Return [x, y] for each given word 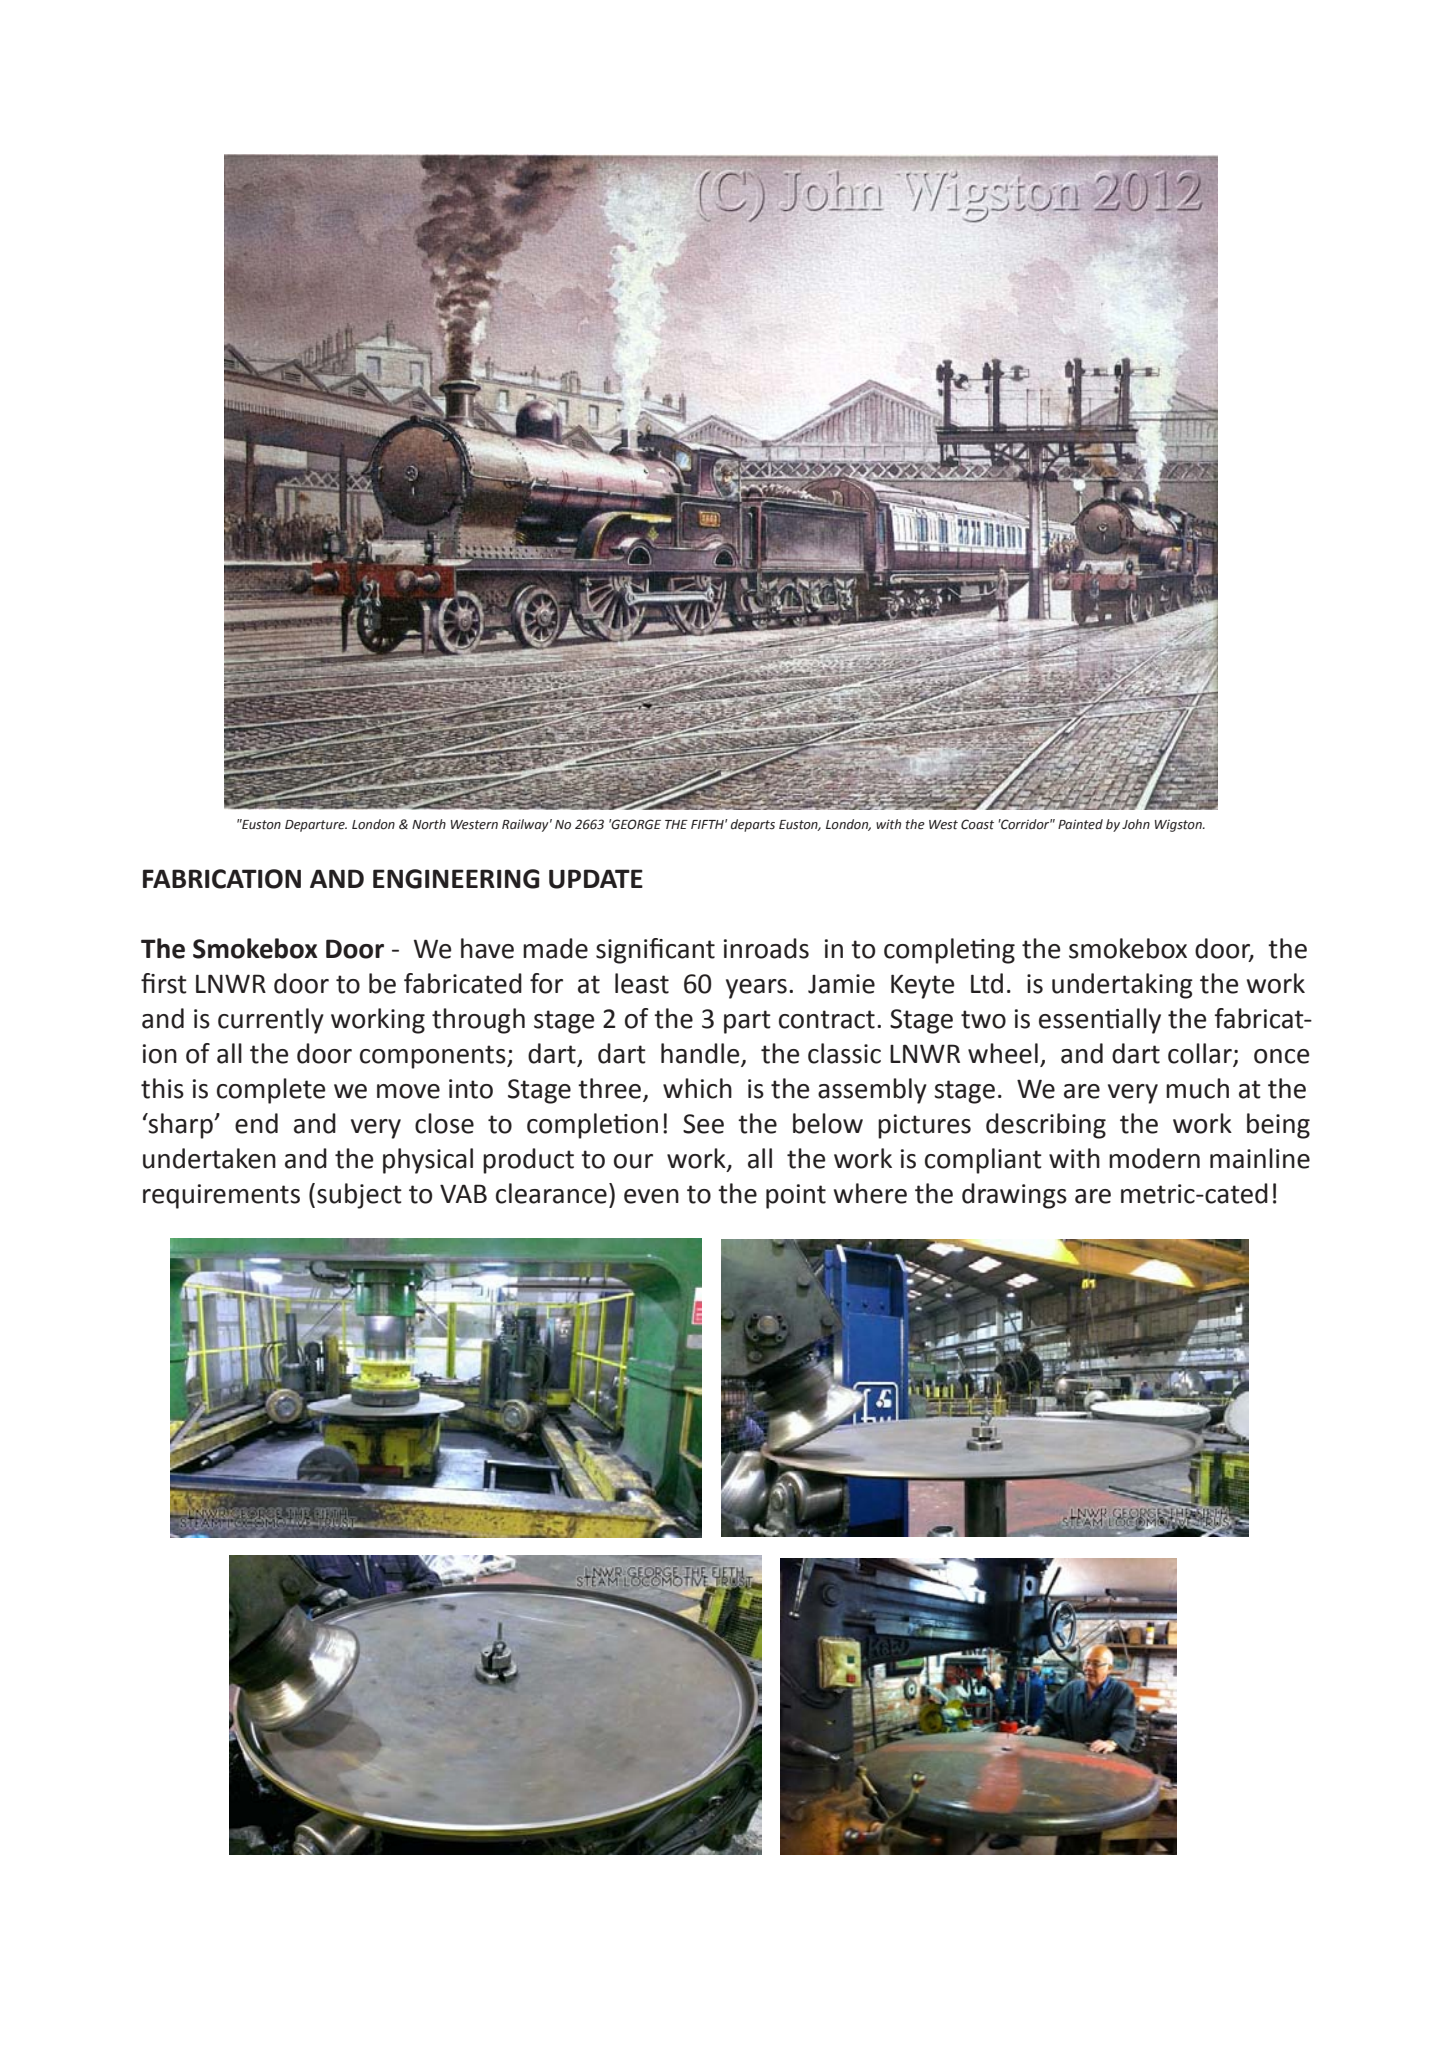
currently [271, 1021]
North [429, 824]
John [1136, 824]
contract [827, 1019]
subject [359, 1196]
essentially [1100, 1021]
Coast [977, 824]
